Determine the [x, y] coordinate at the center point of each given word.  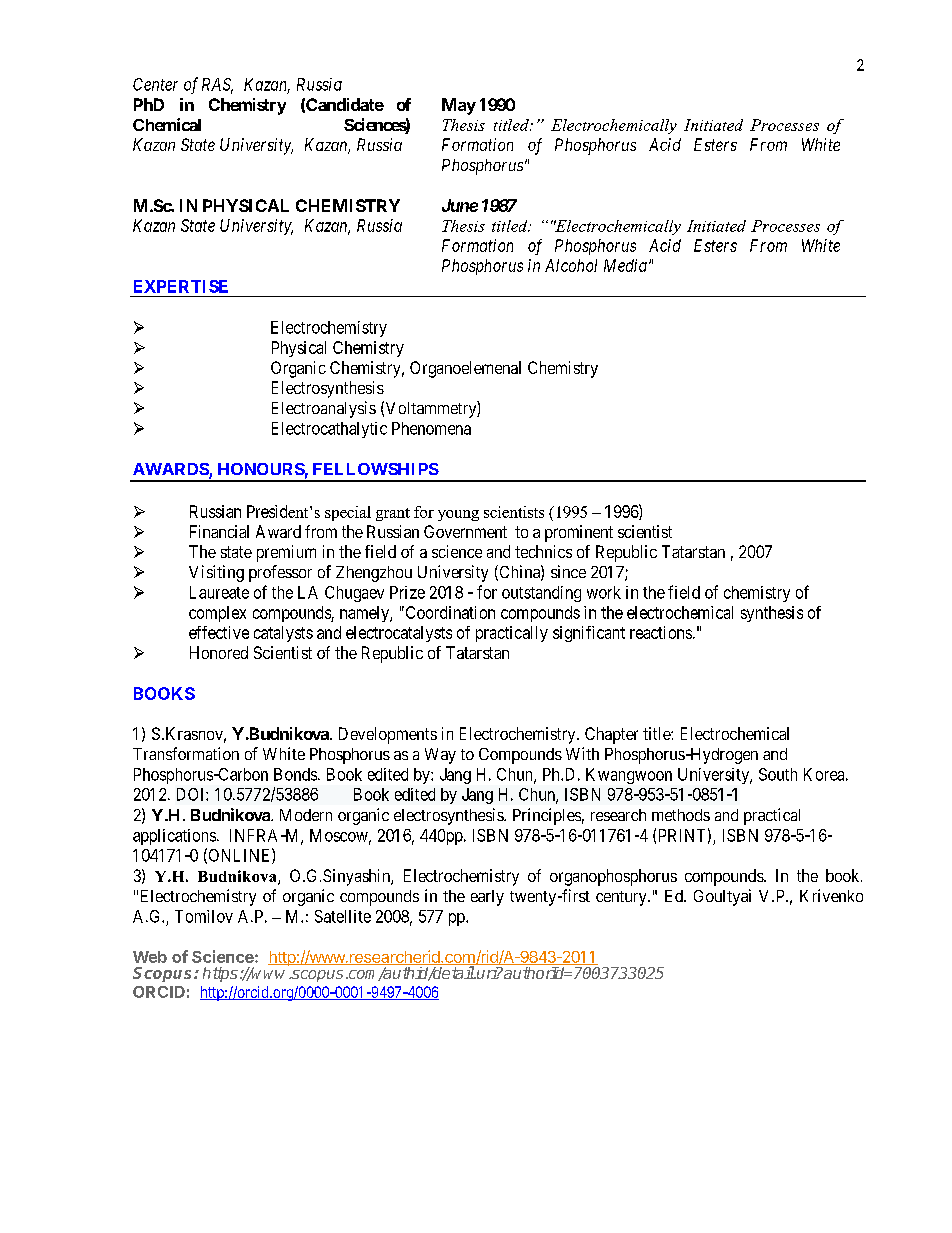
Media [625, 265]
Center [155, 84]
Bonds [296, 774]
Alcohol [571, 265]
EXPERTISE [181, 286]
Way [440, 756]
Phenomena [431, 428]
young [458, 515]
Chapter [611, 735]
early [487, 898]
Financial [219, 531]
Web [150, 957]
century [622, 898]
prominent [579, 533]
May [459, 106]
